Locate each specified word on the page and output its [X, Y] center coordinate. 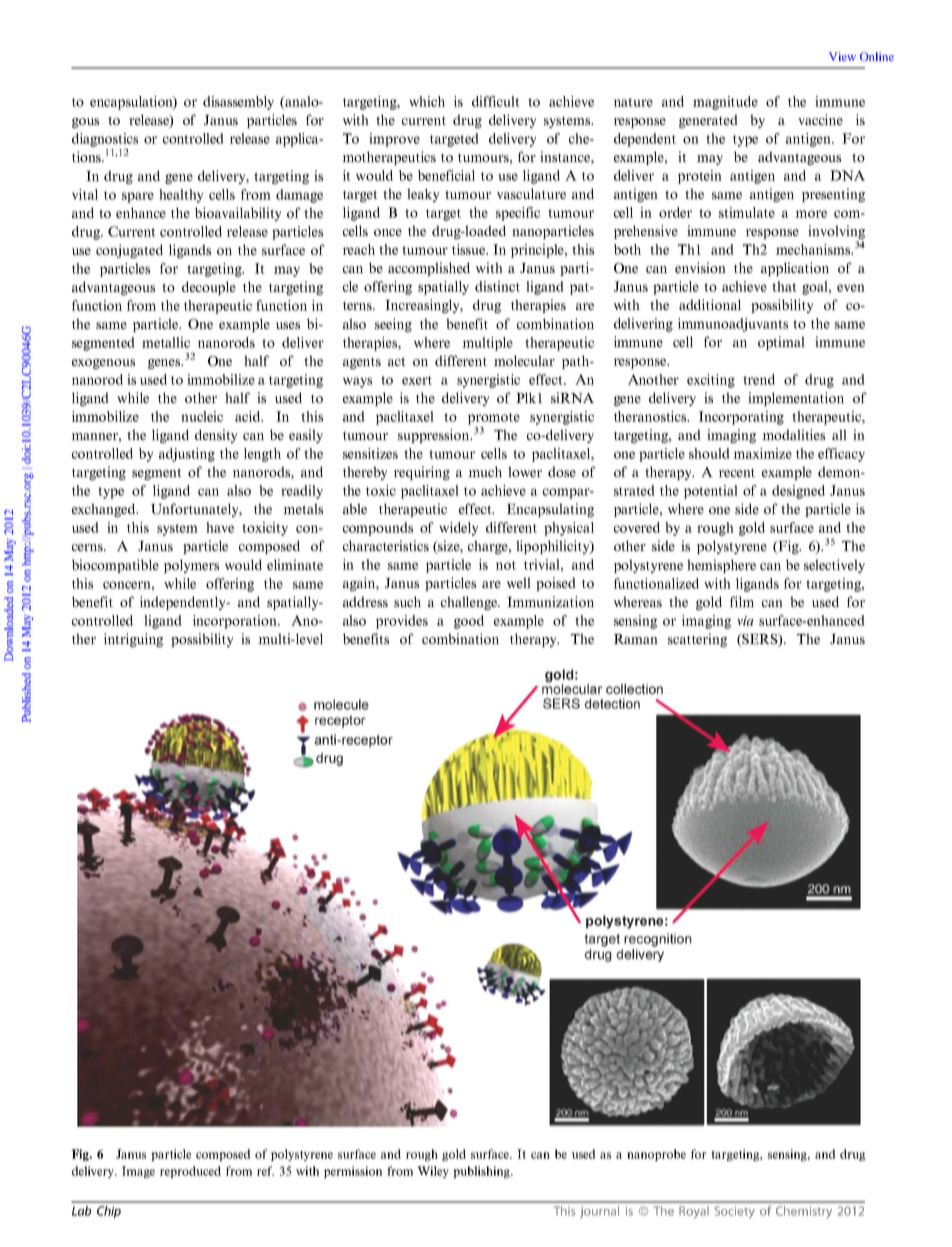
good [469, 622]
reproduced [190, 1172]
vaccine [820, 119]
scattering [697, 640]
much [485, 471]
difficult [496, 101]
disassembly [238, 103]
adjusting [187, 455]
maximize [762, 453]
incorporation [236, 622]
